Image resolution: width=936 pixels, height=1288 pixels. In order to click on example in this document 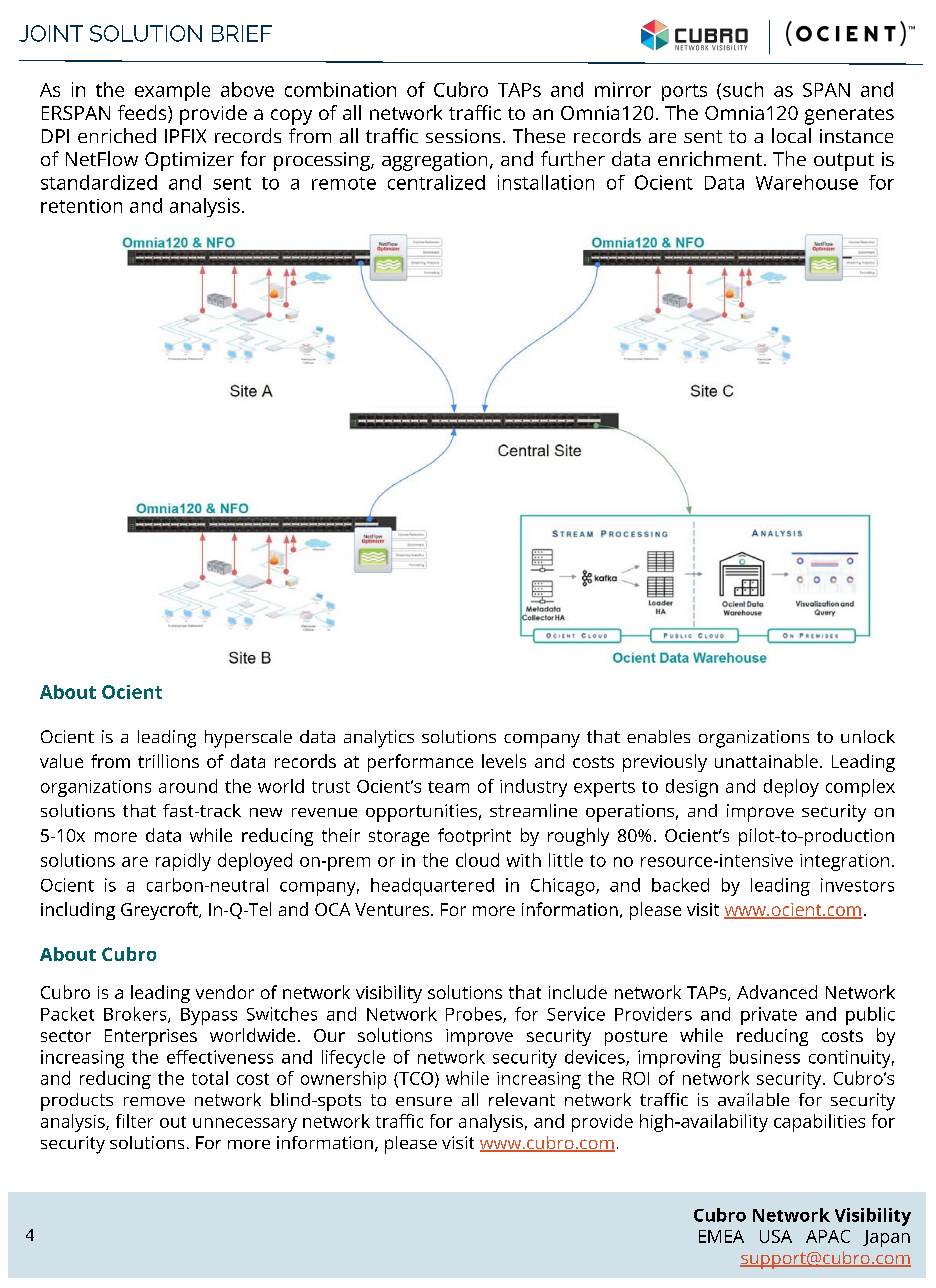, I will do `click(172, 91)`.
